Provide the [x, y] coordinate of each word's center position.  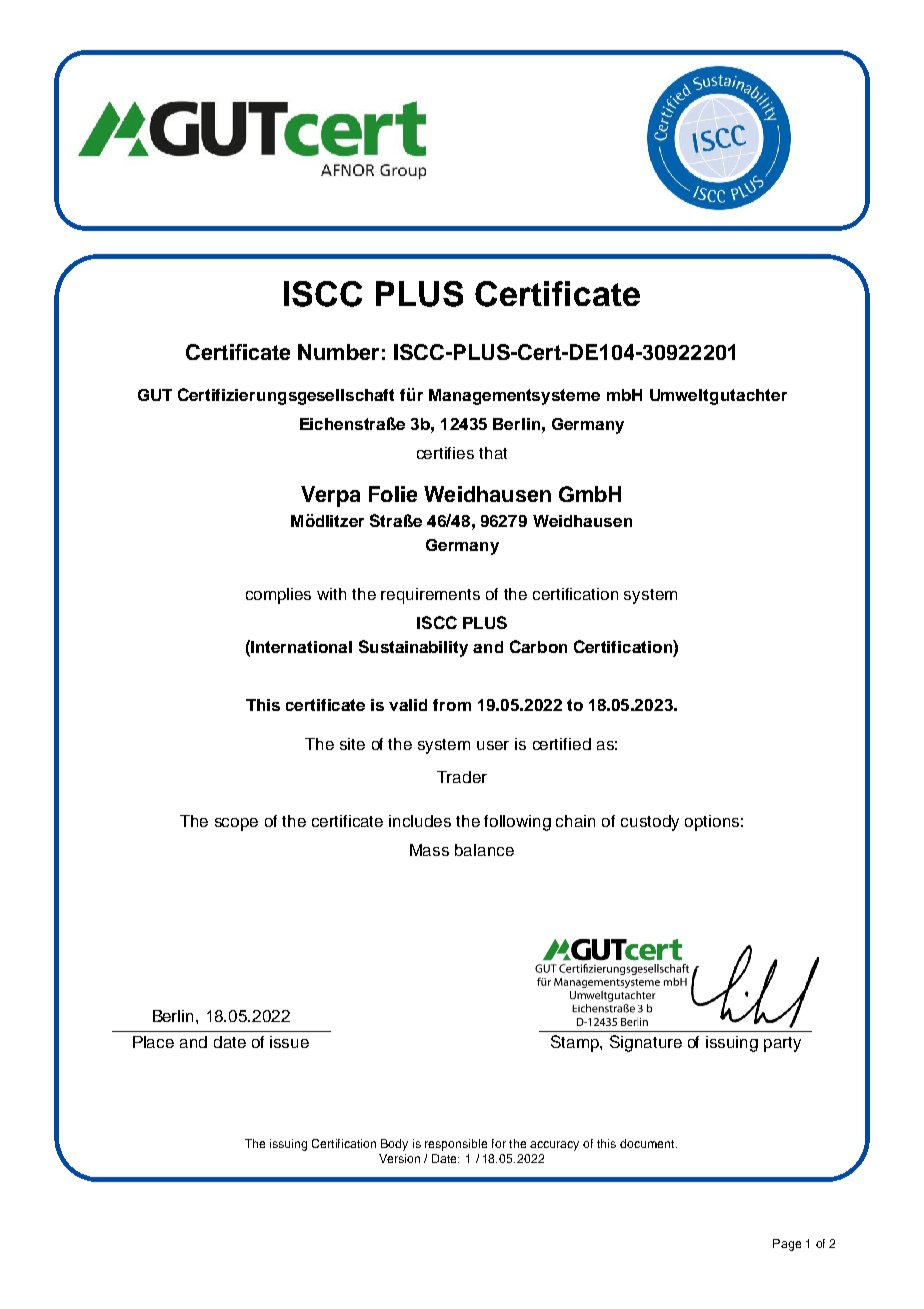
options [712, 823]
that [493, 453]
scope [236, 824]
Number [338, 352]
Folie [393, 494]
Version [399, 1158]
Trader [462, 777]
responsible [456, 1145]
